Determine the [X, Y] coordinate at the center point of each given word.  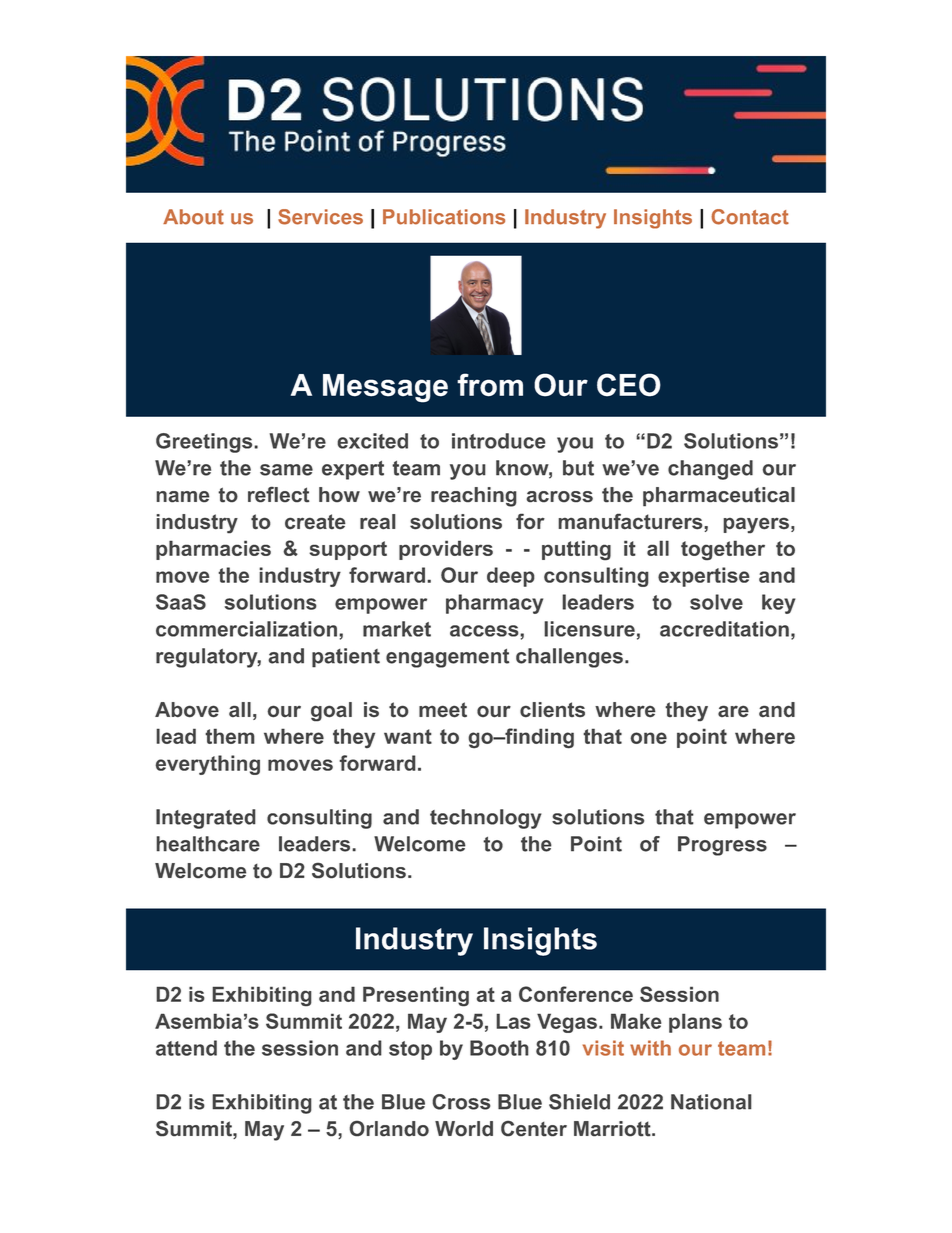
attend [186, 1048]
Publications [444, 217]
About [193, 217]
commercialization [246, 629]
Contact [750, 217]
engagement [447, 658]
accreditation [724, 629]
